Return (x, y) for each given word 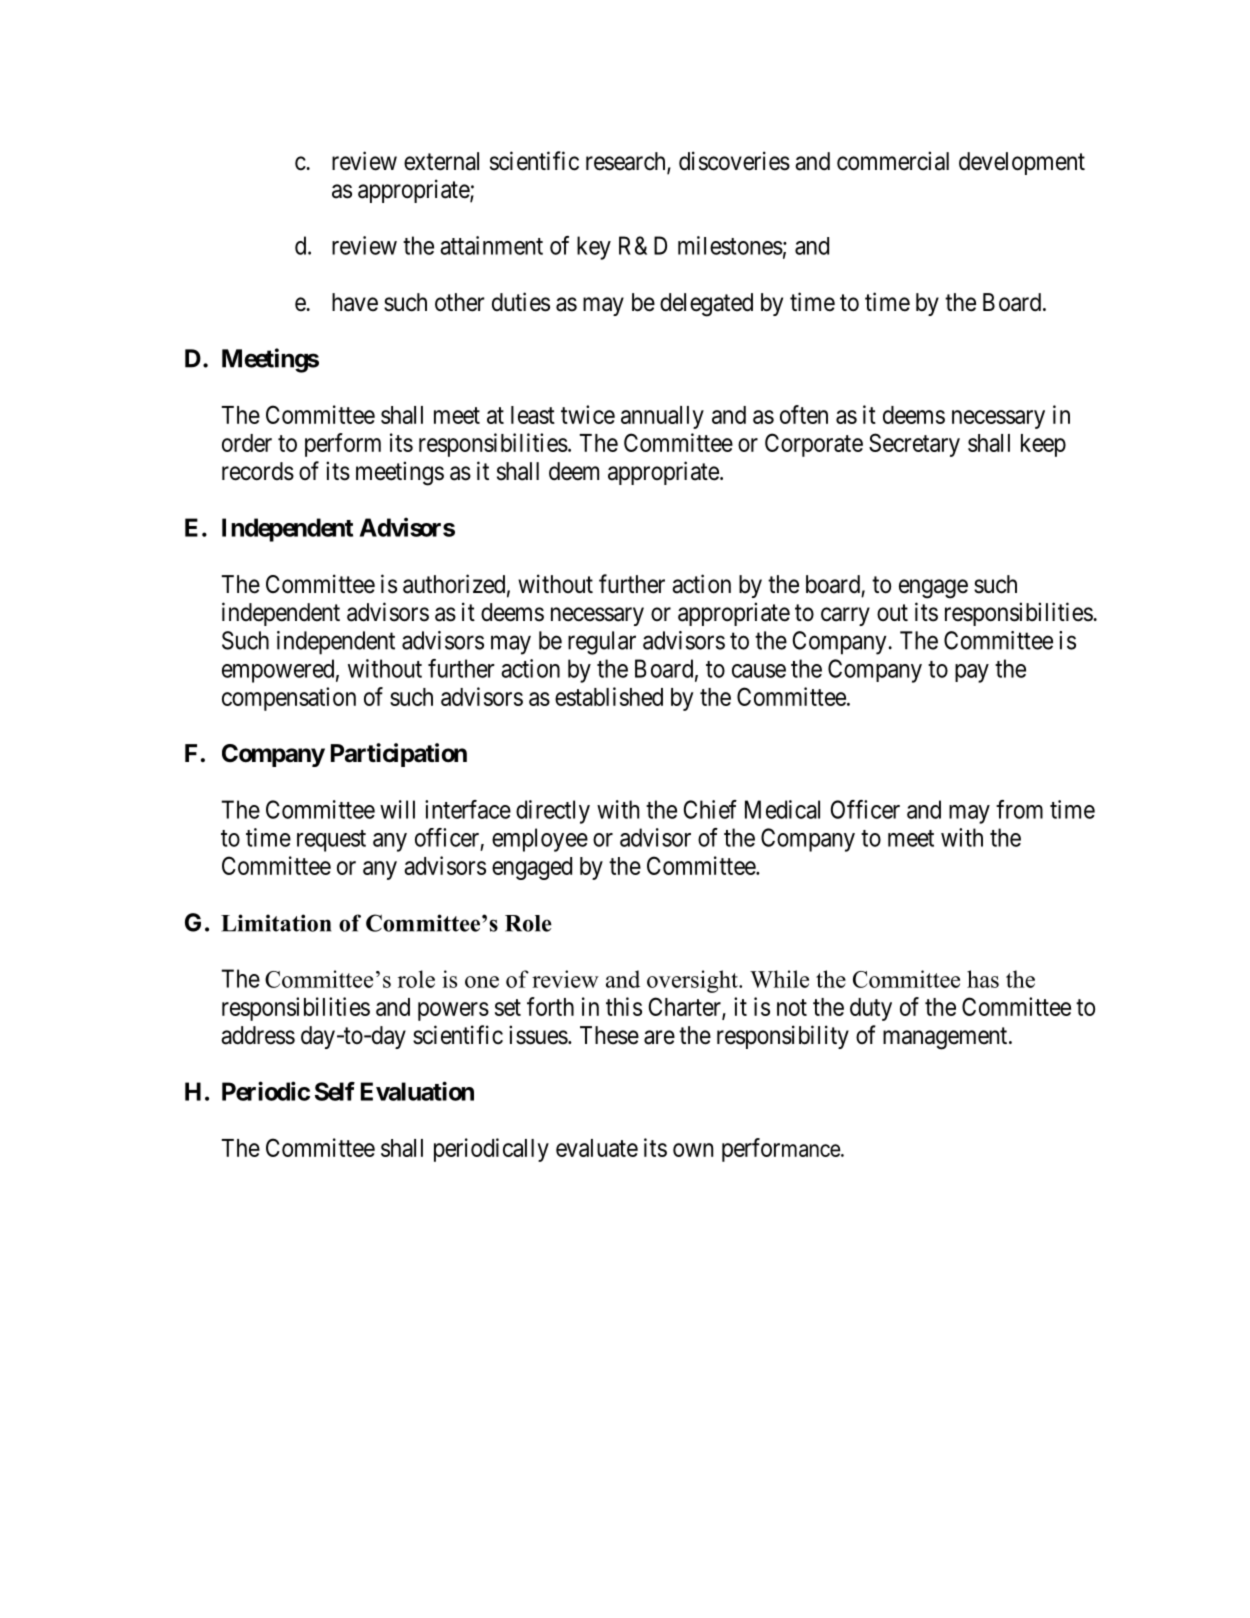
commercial (893, 161)
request (331, 841)
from (1019, 809)
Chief (710, 809)
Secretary (914, 445)
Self (335, 1091)
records (258, 471)
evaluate (597, 1148)
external (441, 161)
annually (662, 417)
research (627, 162)
